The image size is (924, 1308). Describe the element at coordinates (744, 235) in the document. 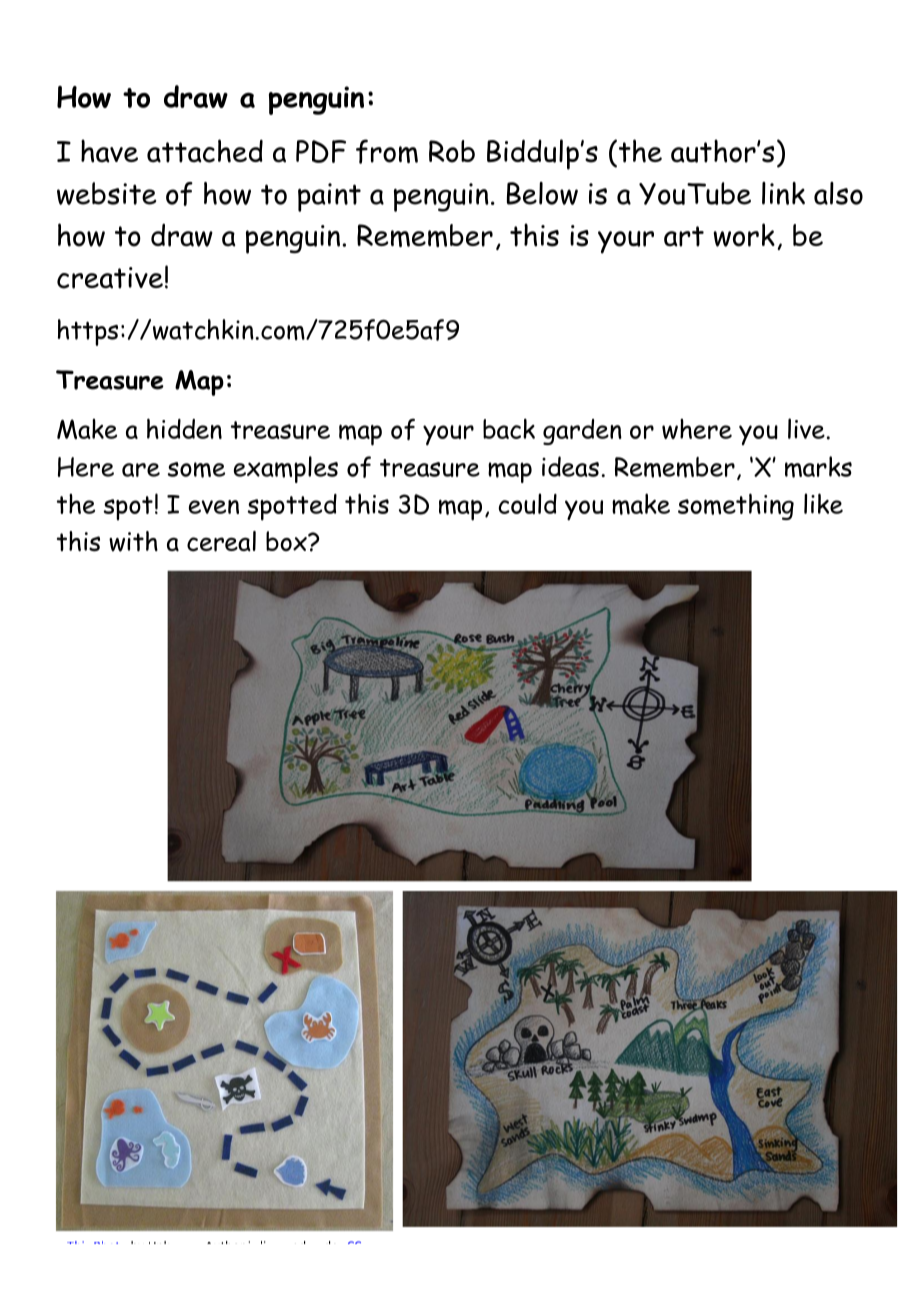

I see `work` at that location.
